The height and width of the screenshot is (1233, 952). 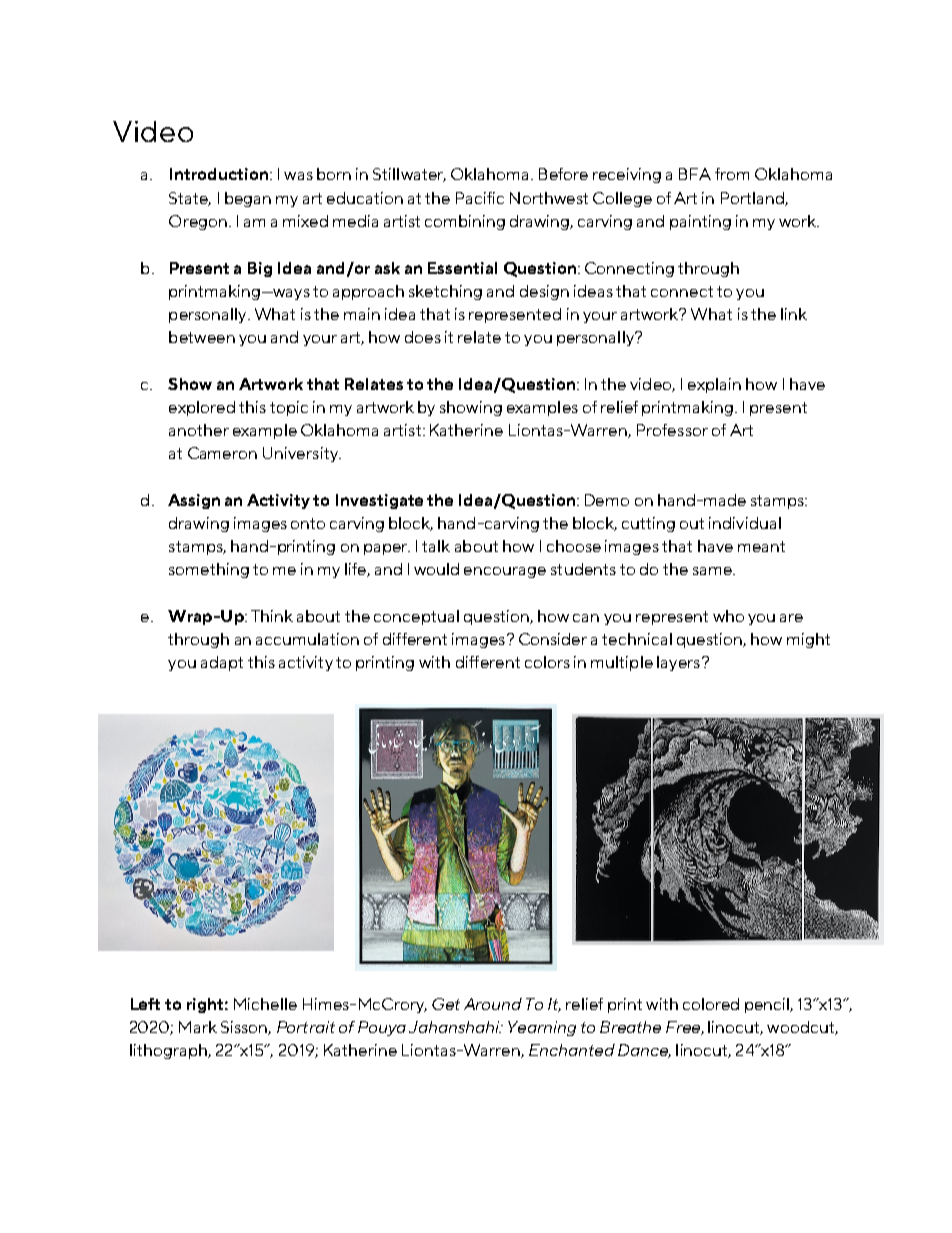 What do you see at coordinates (714, 385) in the screenshot?
I see `explain` at bounding box center [714, 385].
